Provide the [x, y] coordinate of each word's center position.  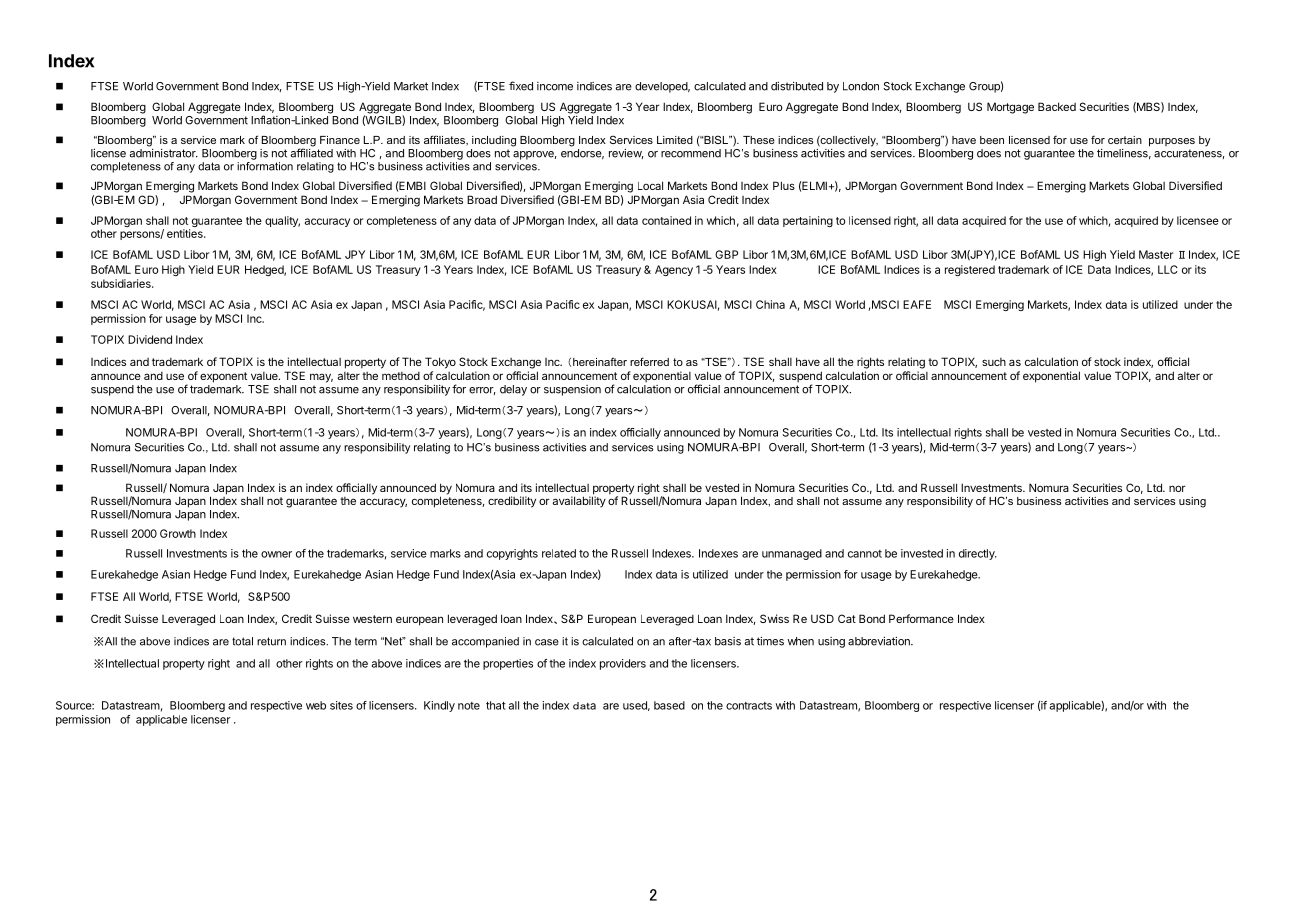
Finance [340, 140]
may [321, 378]
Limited [675, 140]
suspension [572, 390]
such [994, 362]
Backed [1057, 106]
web [316, 705]
